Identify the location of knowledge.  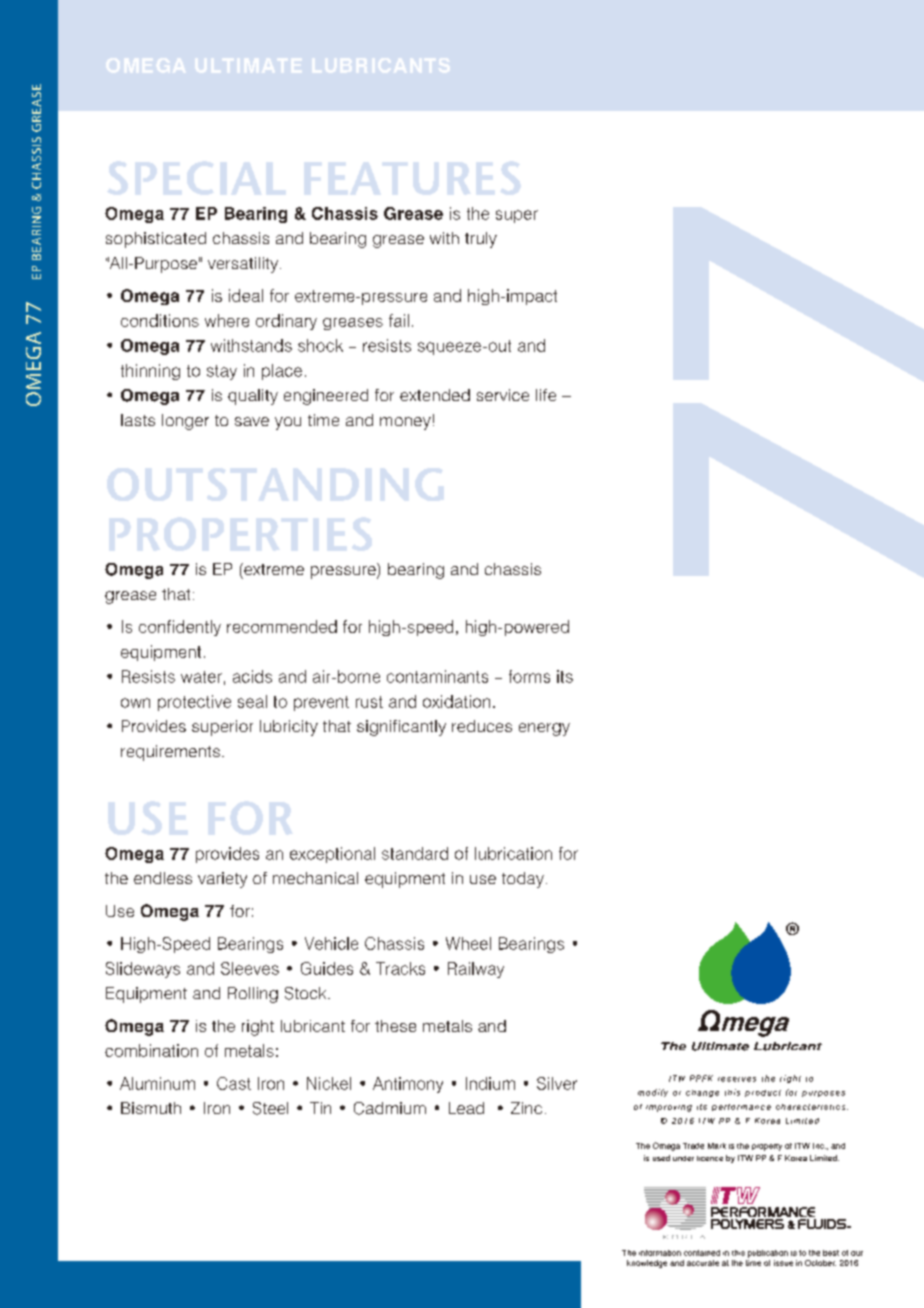
(647, 1264).
